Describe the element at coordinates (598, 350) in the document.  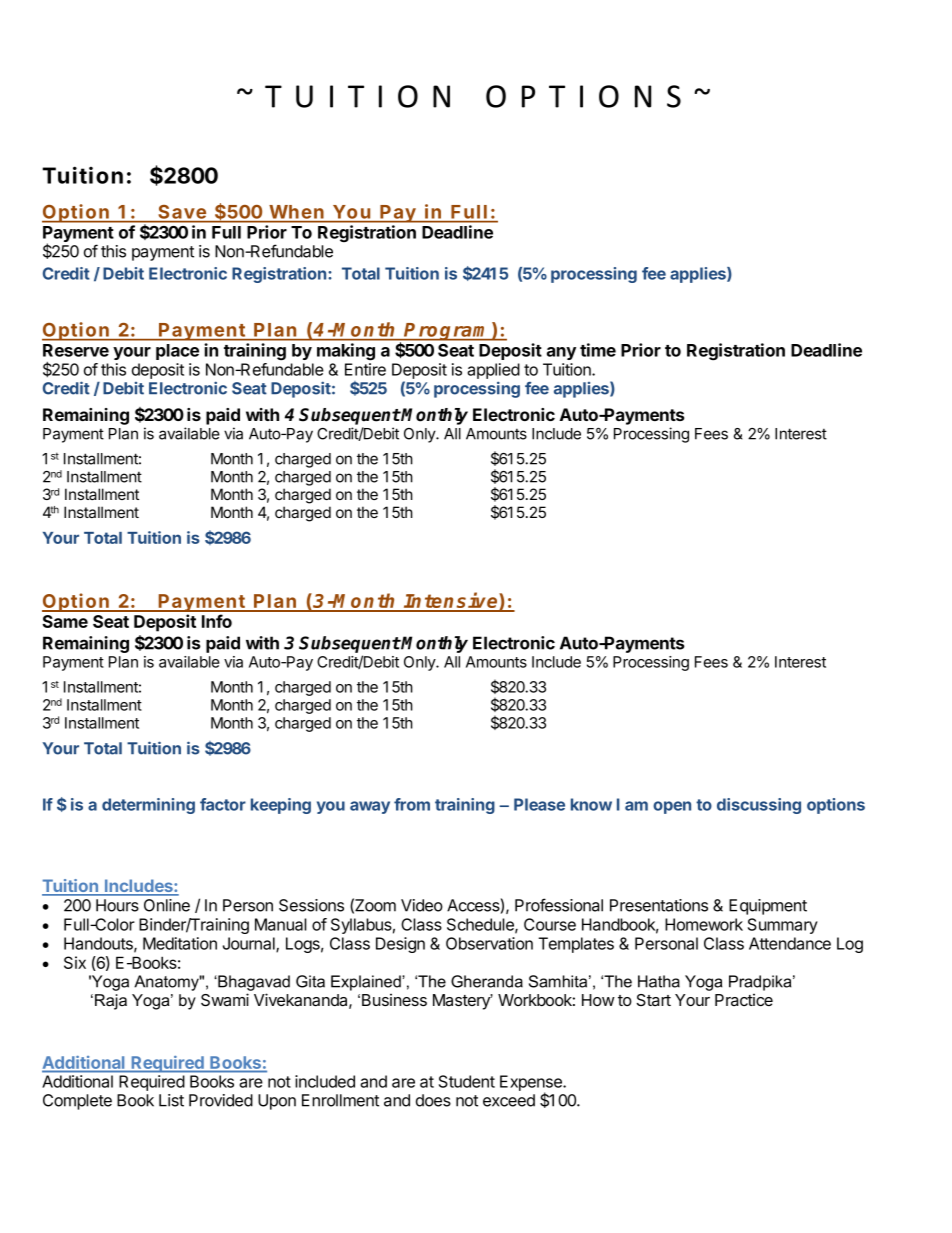
I see `time` at that location.
